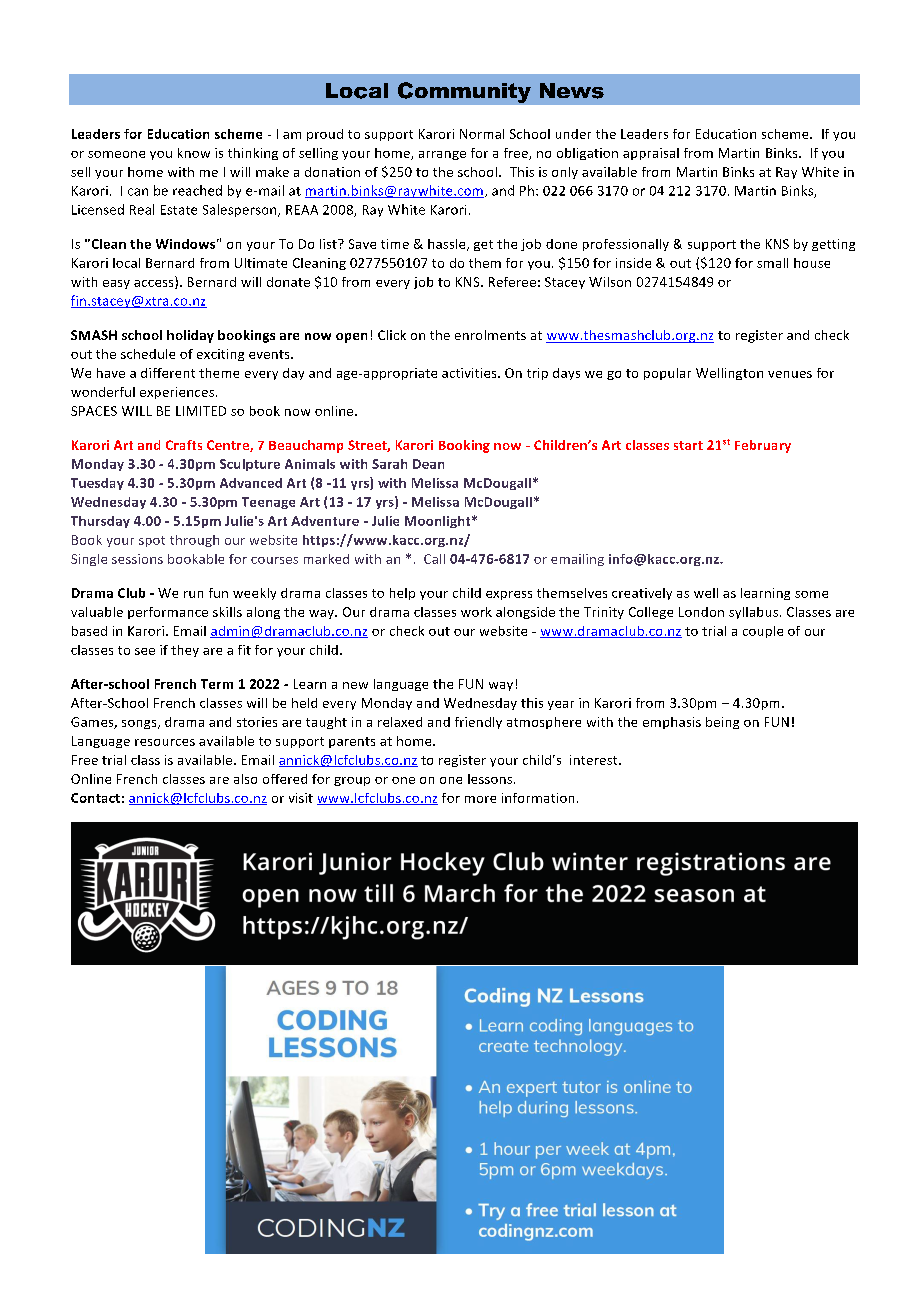 This screenshot has height=1308, width=924. Describe the element at coordinates (392, 335) in the screenshot. I see `Click` at that location.
